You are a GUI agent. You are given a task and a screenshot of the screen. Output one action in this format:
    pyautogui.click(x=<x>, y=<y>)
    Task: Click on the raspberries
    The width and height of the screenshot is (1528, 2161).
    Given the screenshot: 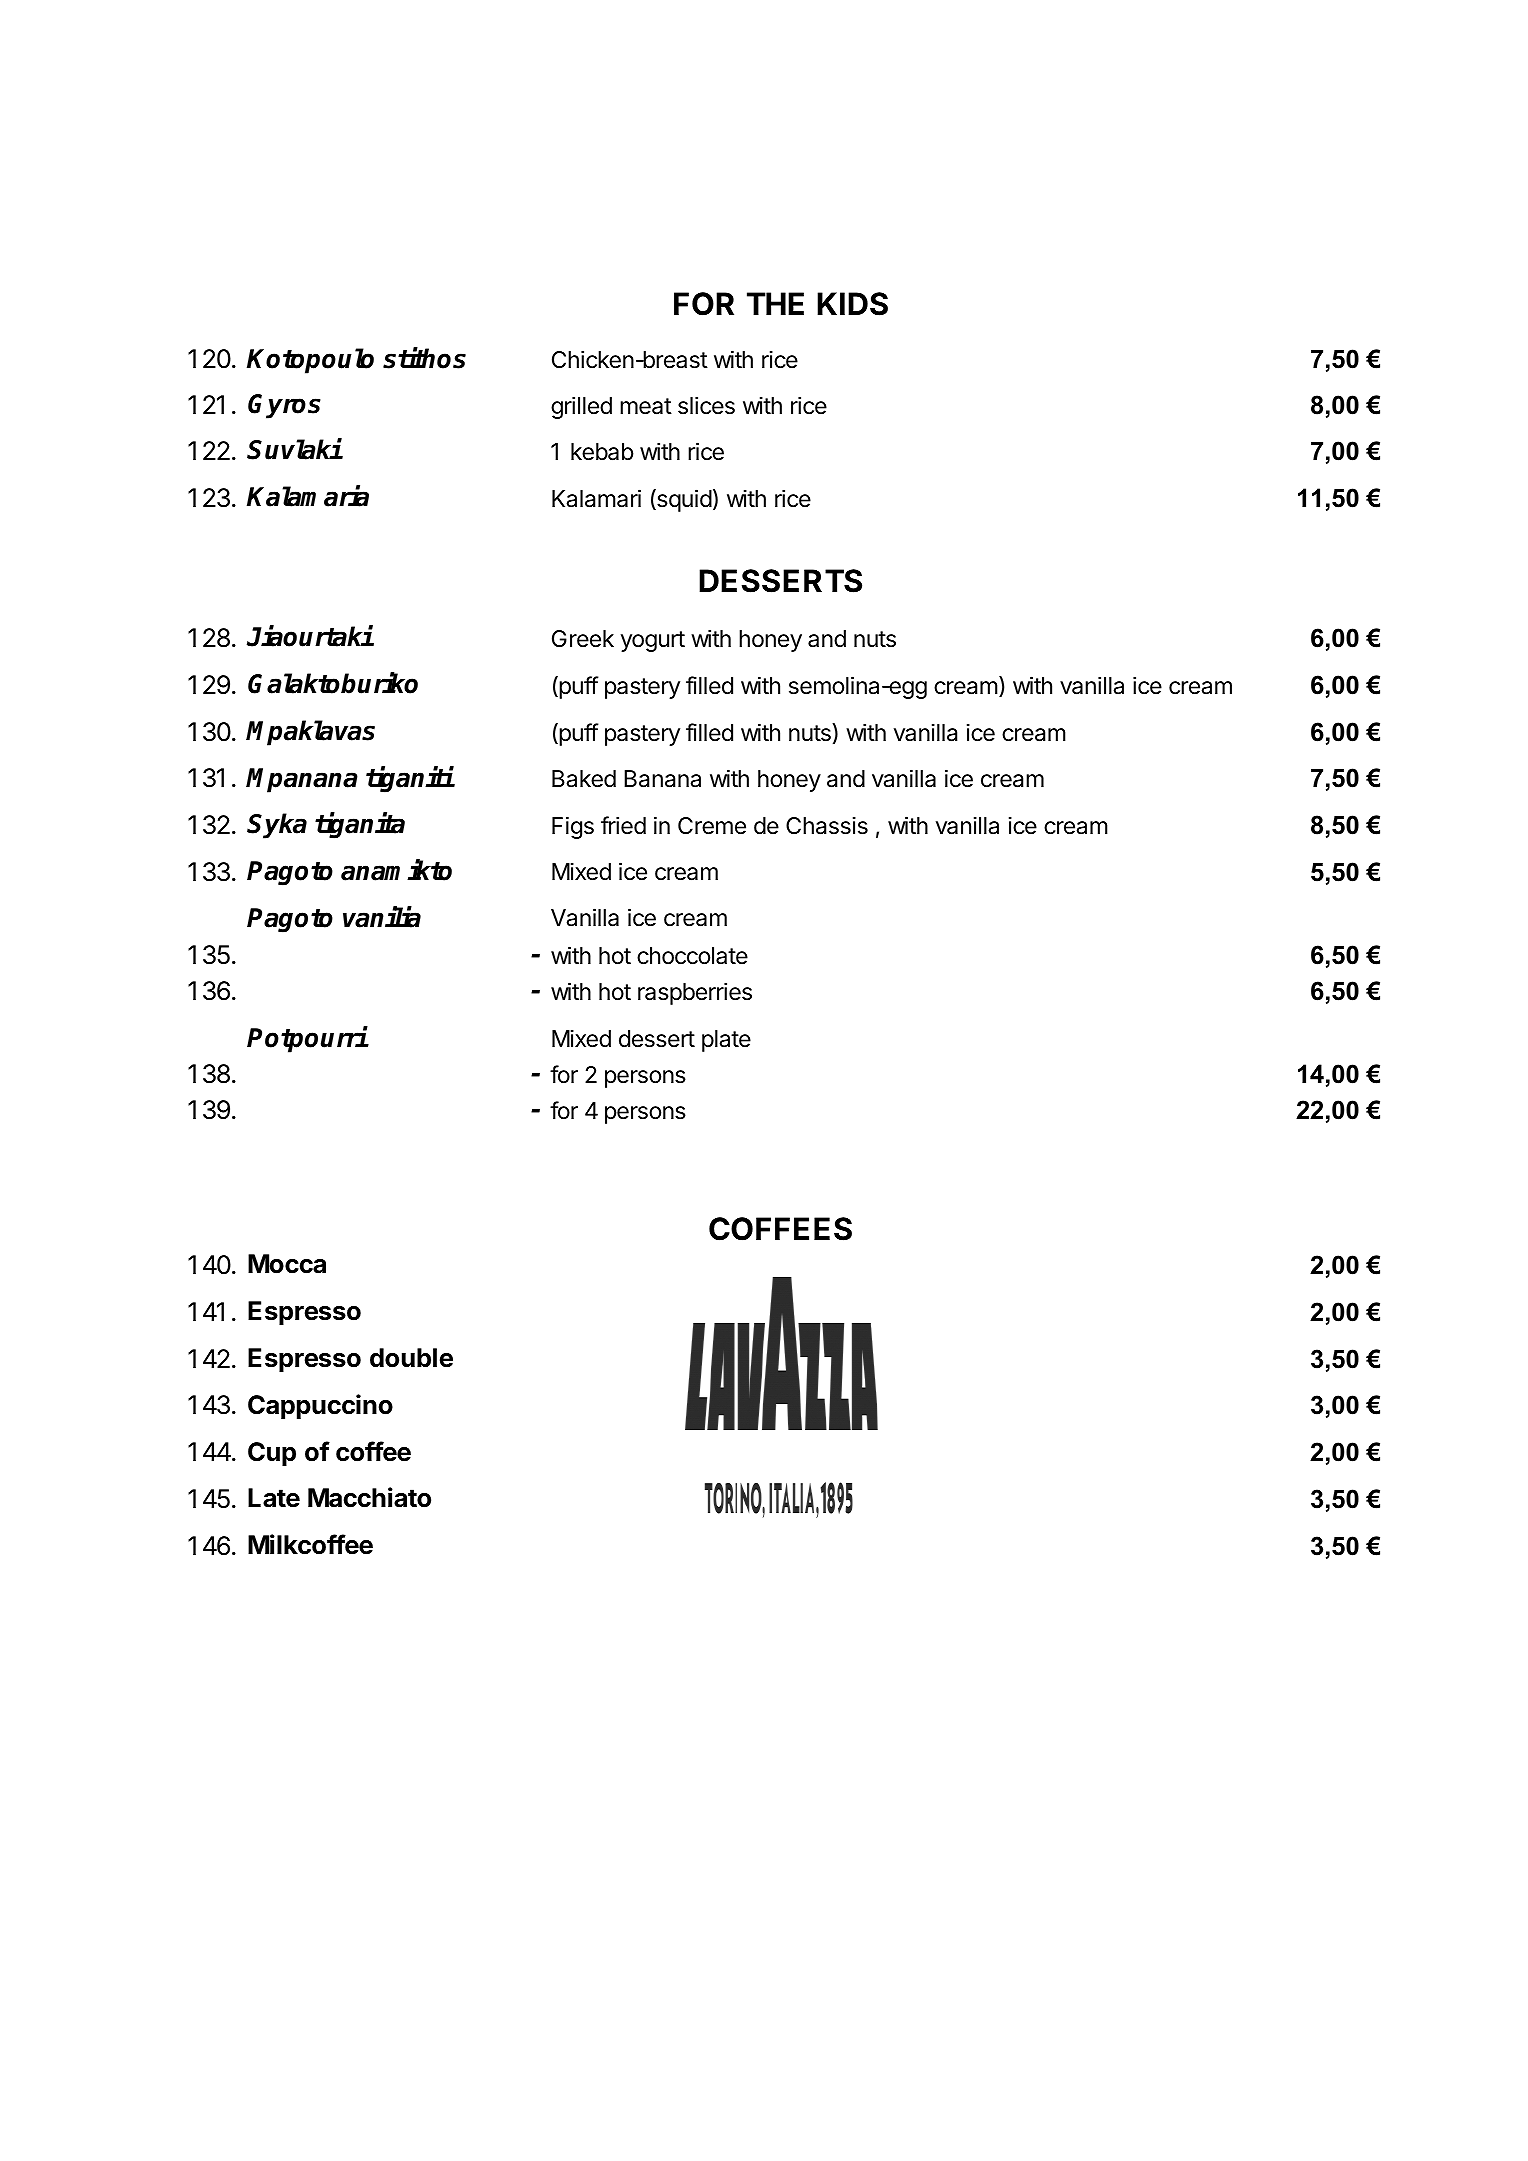 What is the action you would take?
    pyautogui.click(x=695, y=993)
